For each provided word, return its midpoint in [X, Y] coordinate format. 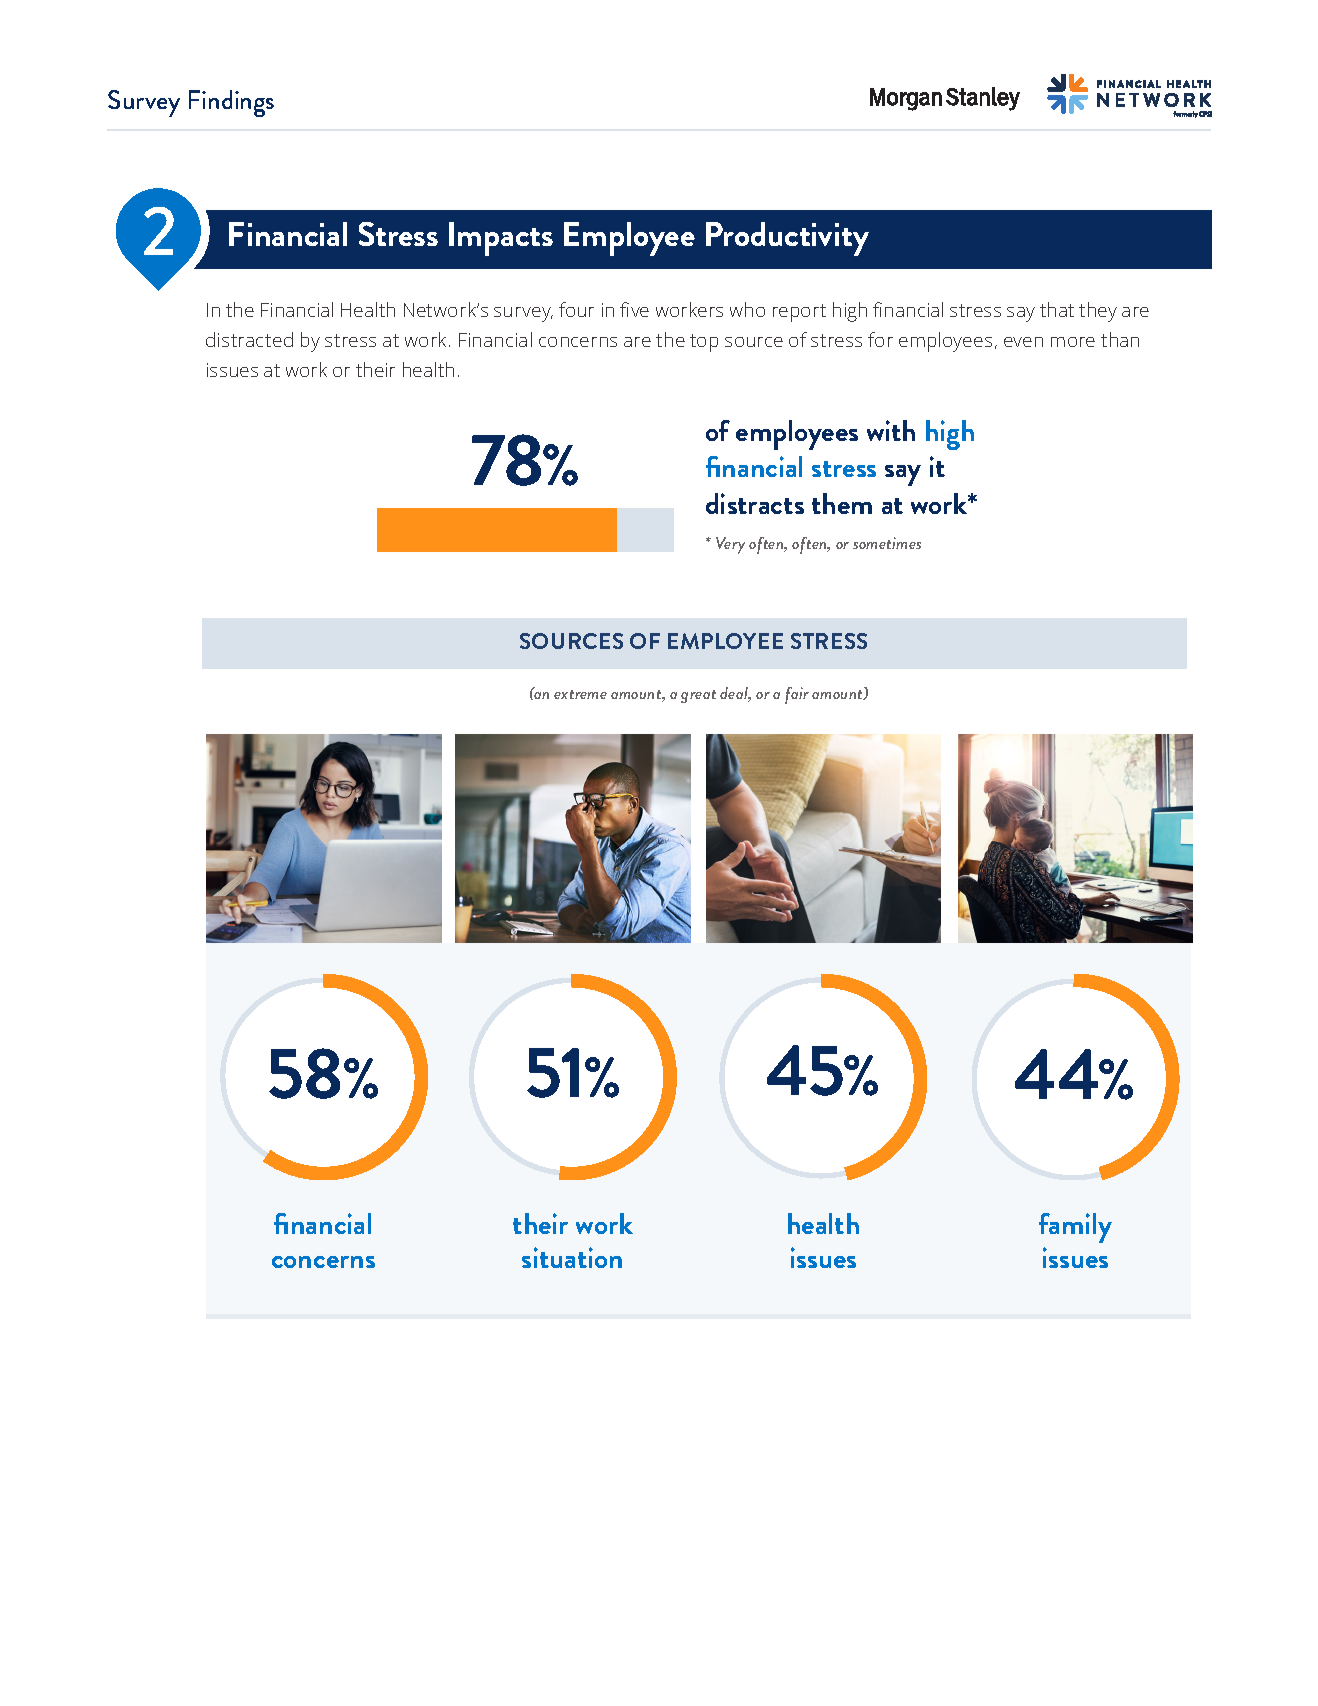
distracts [755, 503]
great [698, 696]
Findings [231, 103]
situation [572, 1257]
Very [730, 545]
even [1023, 342]
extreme [580, 694]
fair [797, 695]
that [1057, 309]
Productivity [787, 239]
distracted [249, 339]
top [704, 343]
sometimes [887, 543]
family [1075, 1228]
